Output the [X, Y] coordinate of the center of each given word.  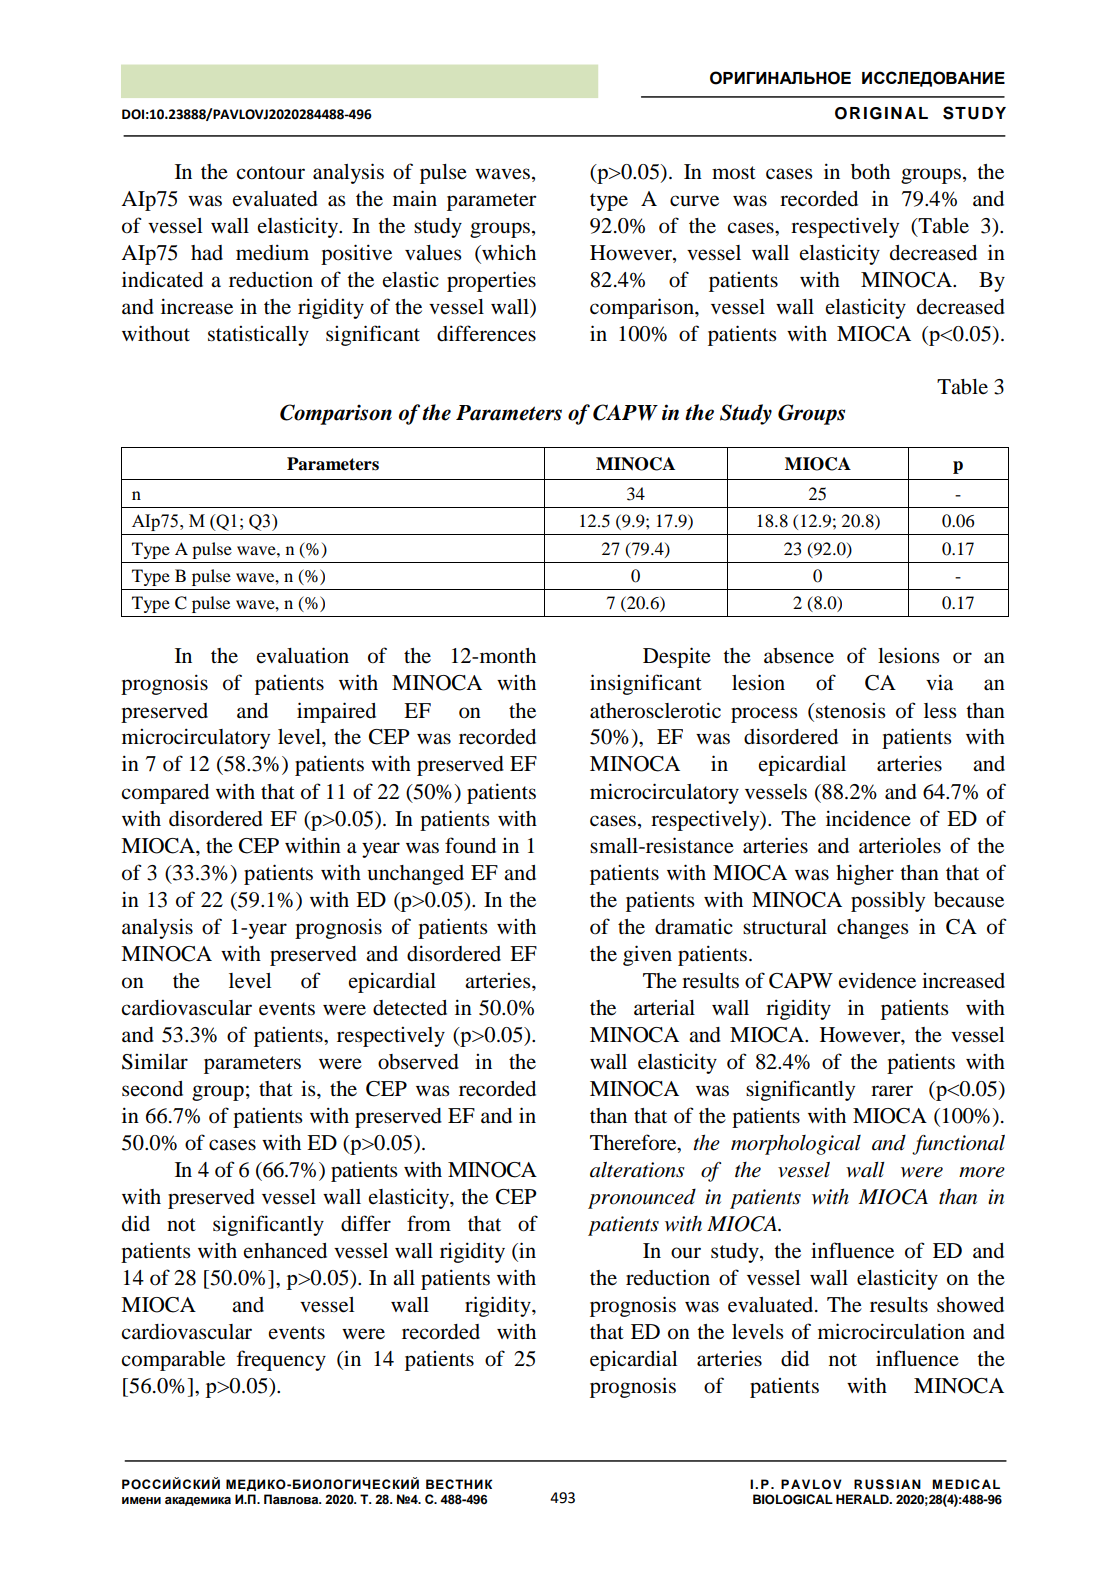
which [508, 254]
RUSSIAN [887, 1484]
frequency [281, 1360]
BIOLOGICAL [793, 1499]
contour [270, 173]
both [870, 172]
